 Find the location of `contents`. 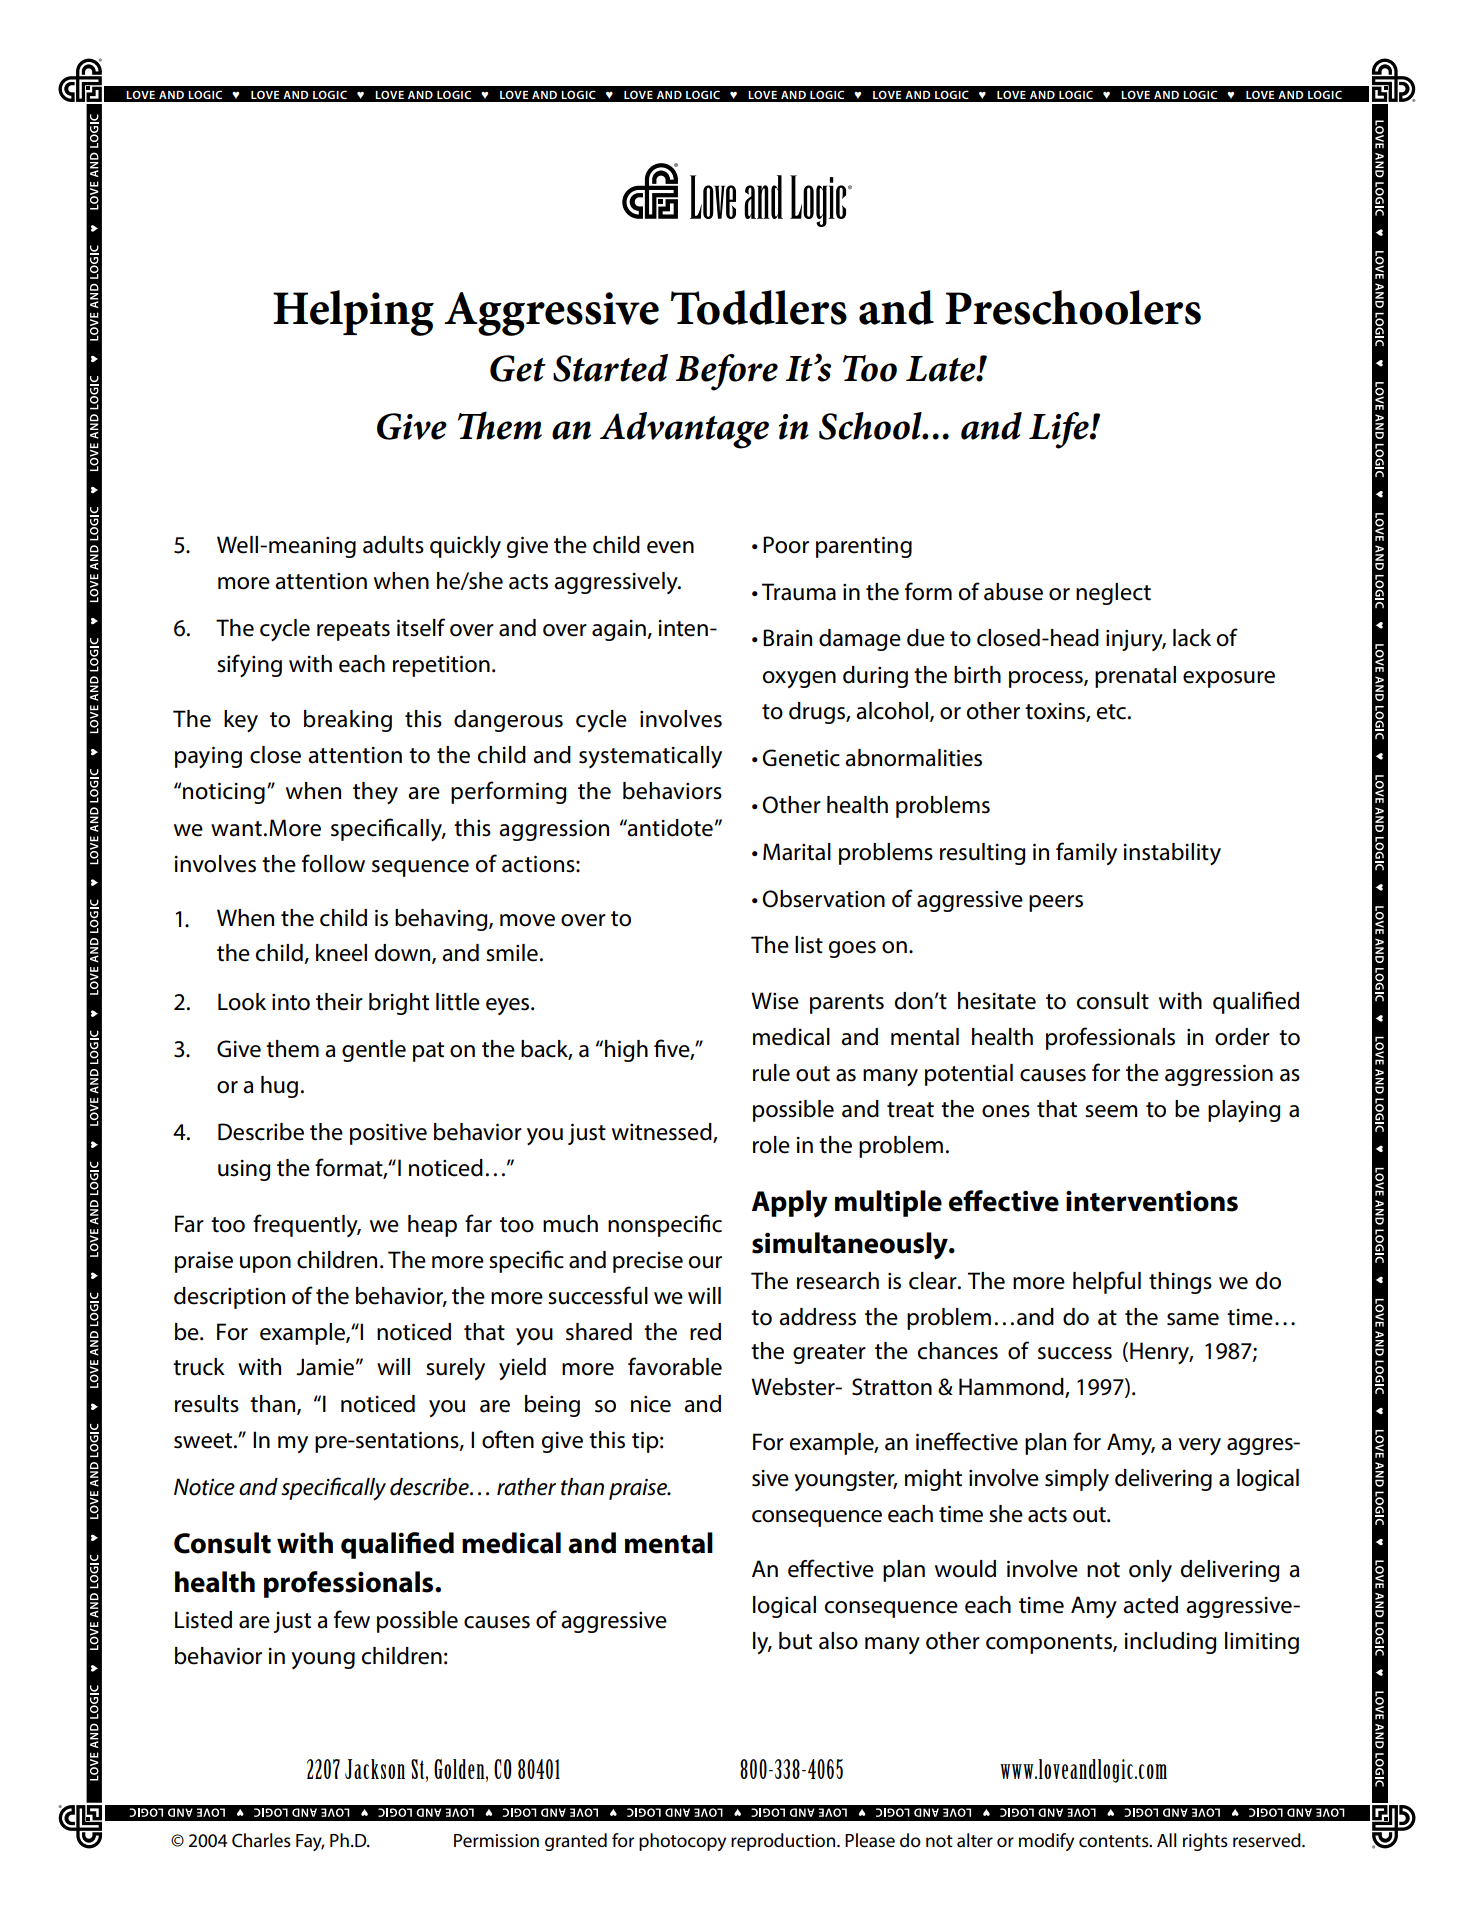

contents is located at coordinates (1115, 1841).
